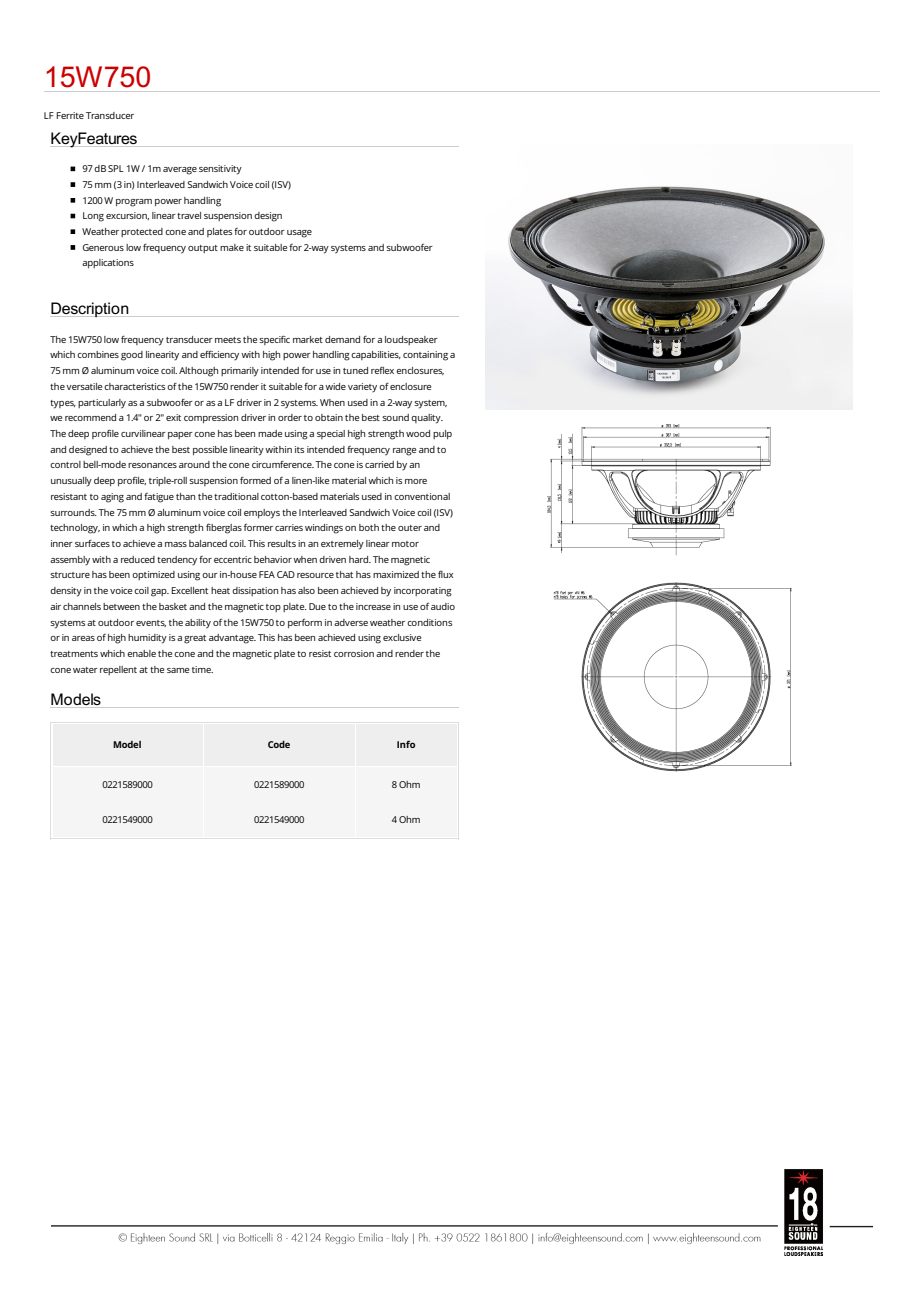  Describe the element at coordinates (220, 170) in the document. I see `sensitivity` at that location.
